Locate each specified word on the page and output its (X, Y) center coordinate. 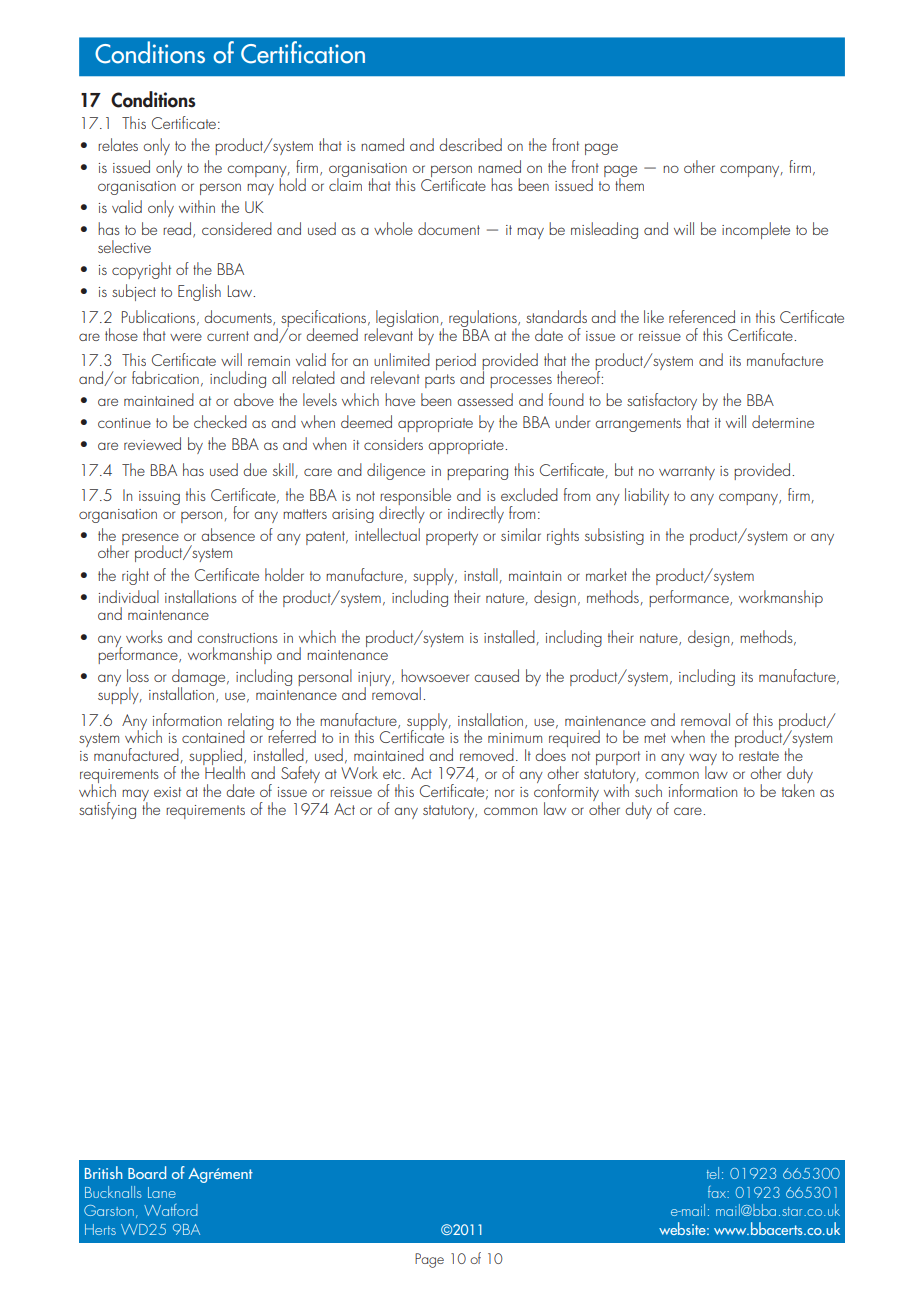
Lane (162, 1192)
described (470, 144)
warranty (687, 473)
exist (167, 792)
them (629, 183)
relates (118, 144)
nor (504, 793)
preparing (477, 473)
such (648, 790)
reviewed (152, 443)
